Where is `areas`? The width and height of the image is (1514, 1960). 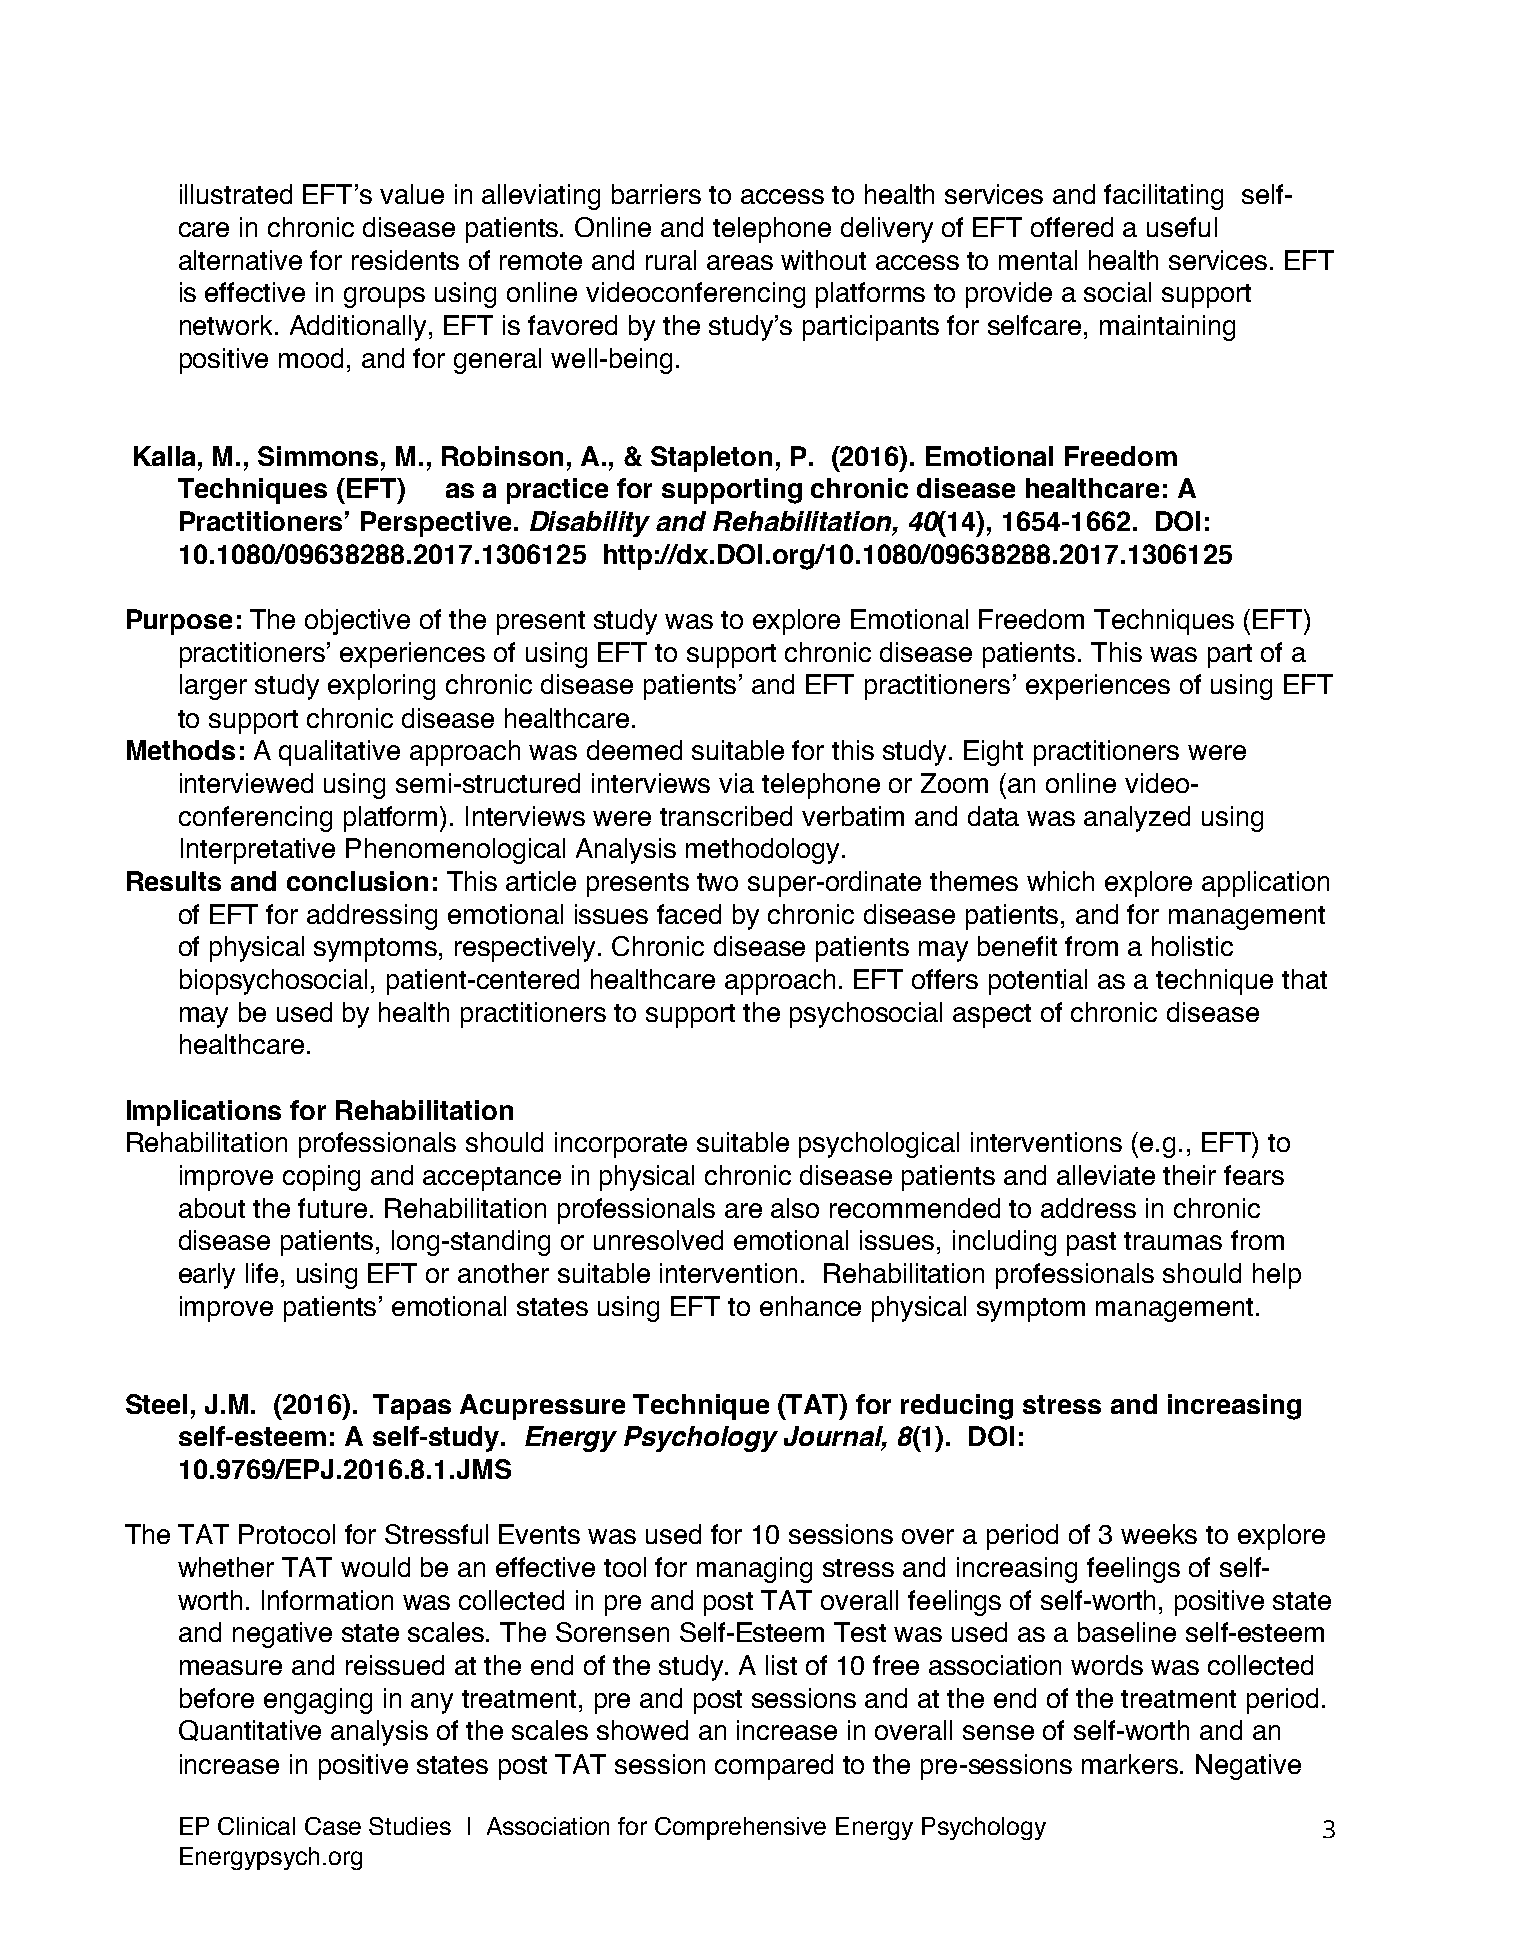 areas is located at coordinates (740, 262).
